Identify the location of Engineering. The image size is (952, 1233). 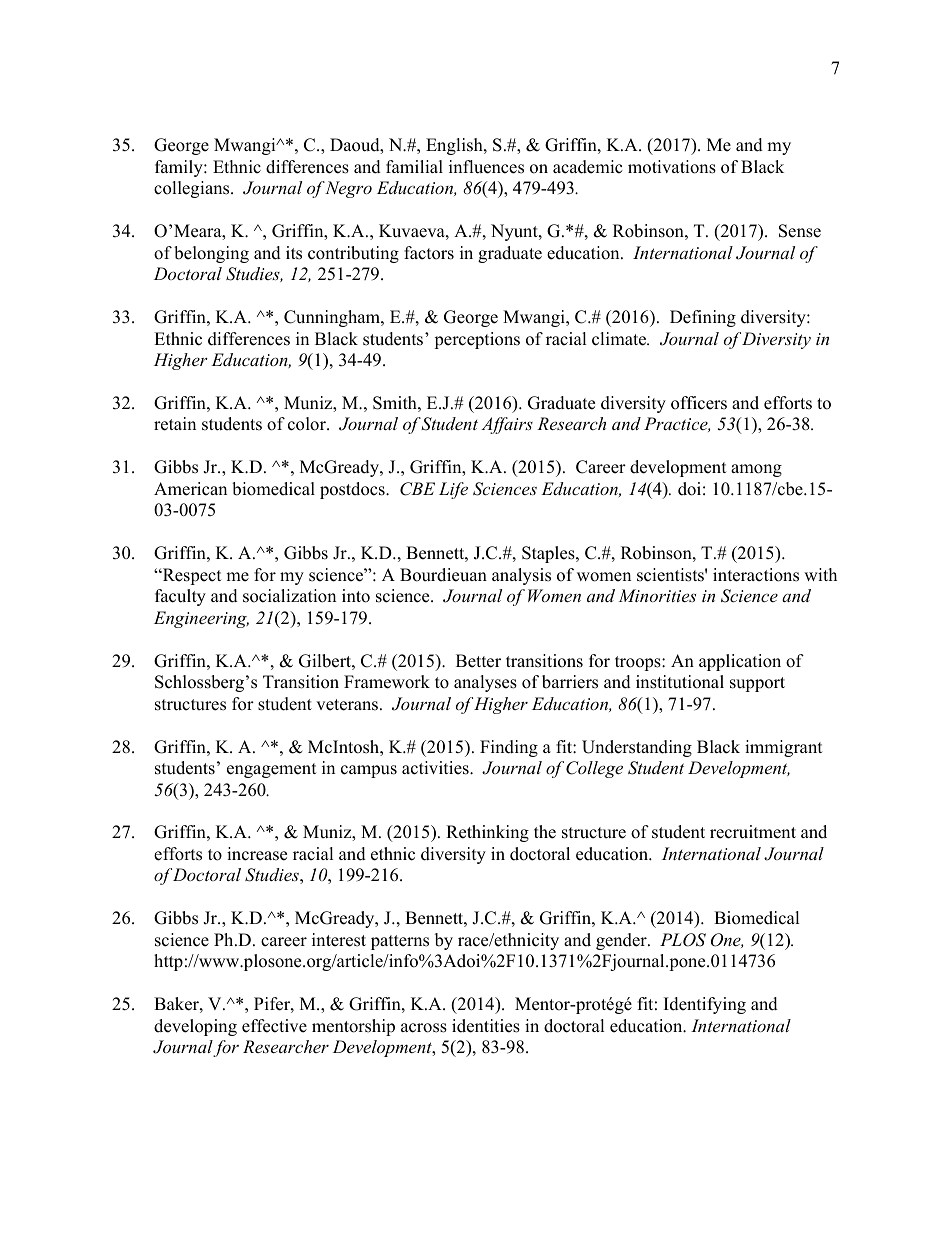
(201, 619).
